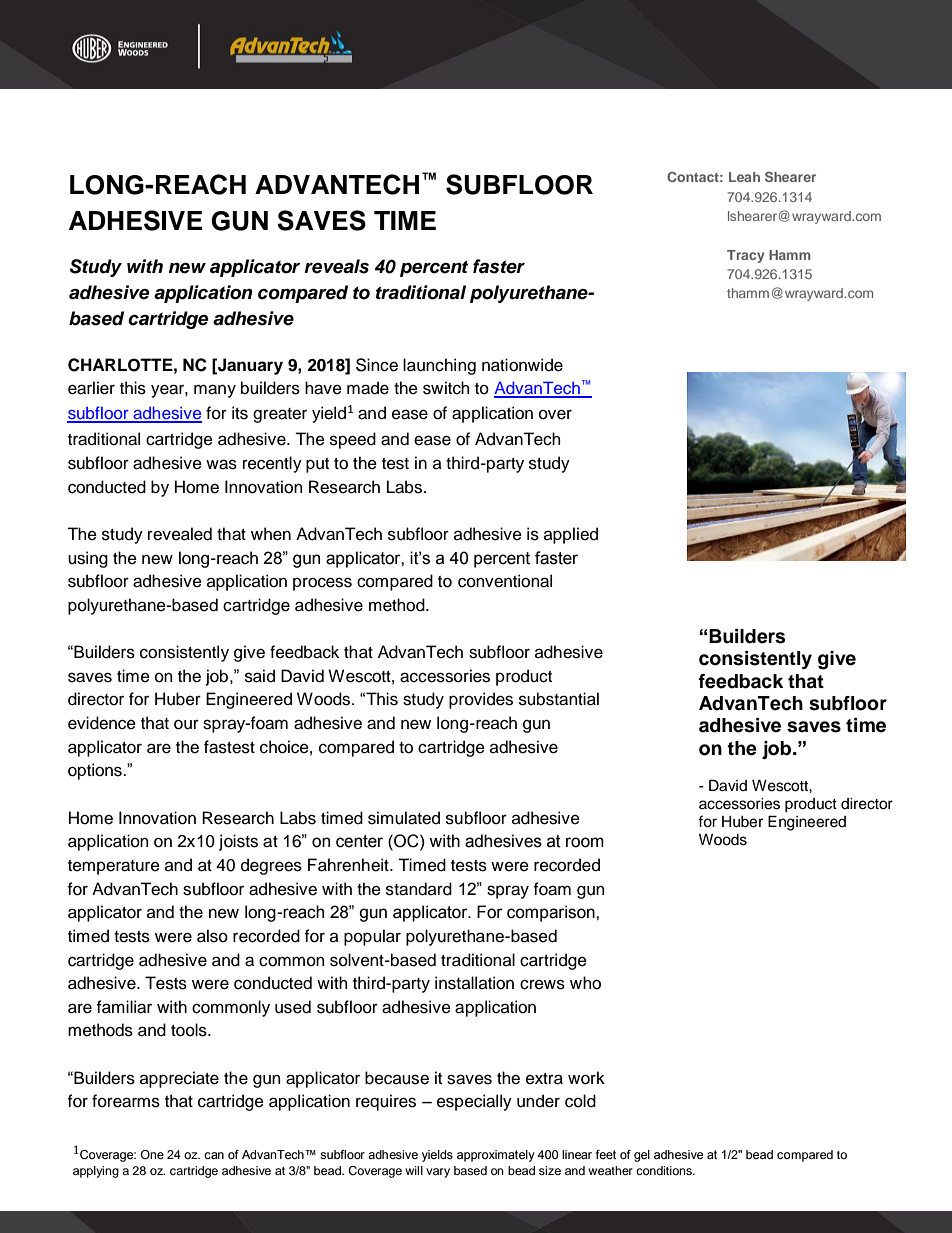 This screenshot has height=1233, width=952. What do you see at coordinates (439, 366) in the screenshot?
I see `launching` at bounding box center [439, 366].
